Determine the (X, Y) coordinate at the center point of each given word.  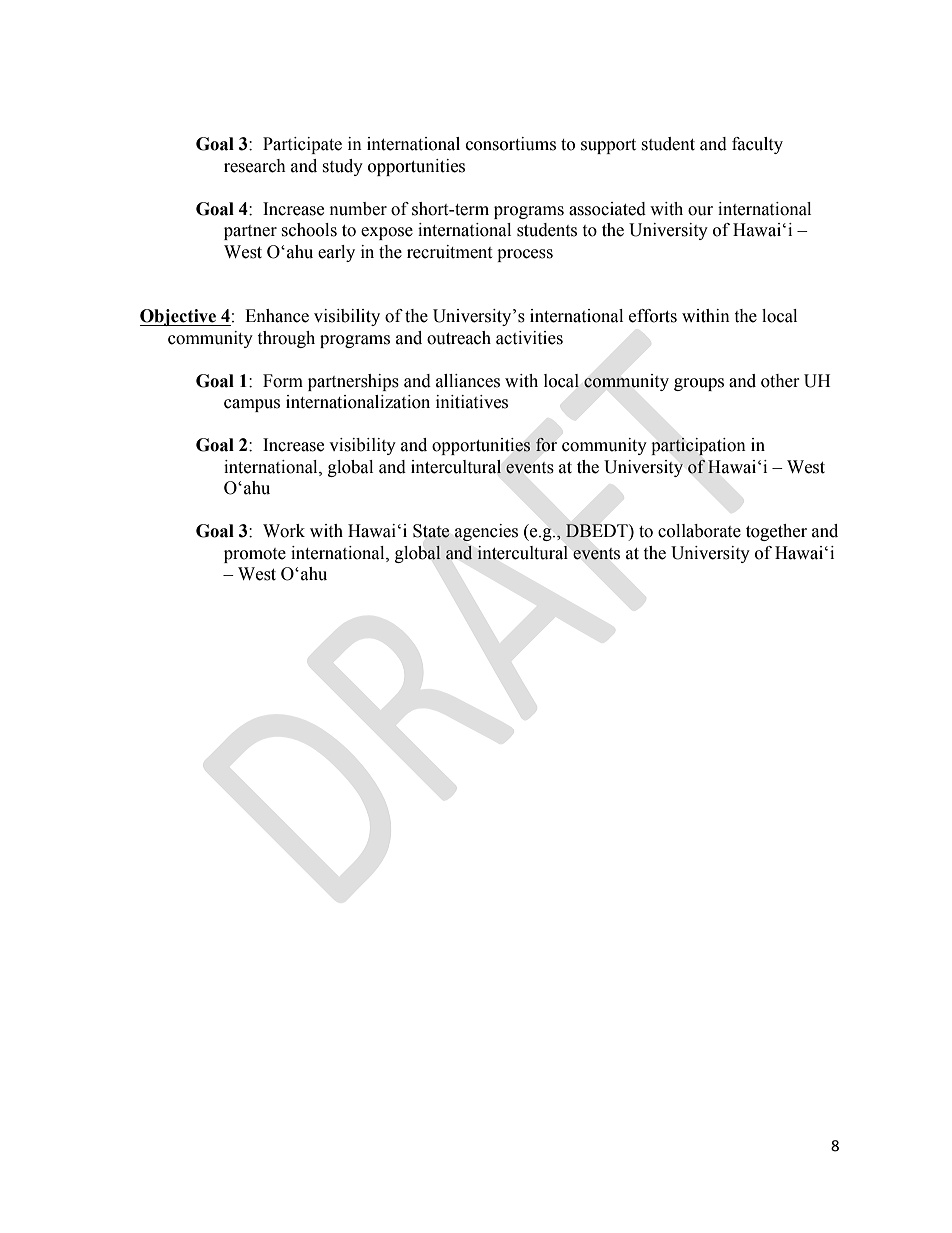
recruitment (449, 252)
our (700, 211)
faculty (757, 145)
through (286, 339)
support (608, 146)
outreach (459, 338)
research (255, 166)
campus (252, 405)
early (336, 253)
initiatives (472, 402)
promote (255, 555)
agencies (486, 532)
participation (698, 447)
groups (699, 384)
